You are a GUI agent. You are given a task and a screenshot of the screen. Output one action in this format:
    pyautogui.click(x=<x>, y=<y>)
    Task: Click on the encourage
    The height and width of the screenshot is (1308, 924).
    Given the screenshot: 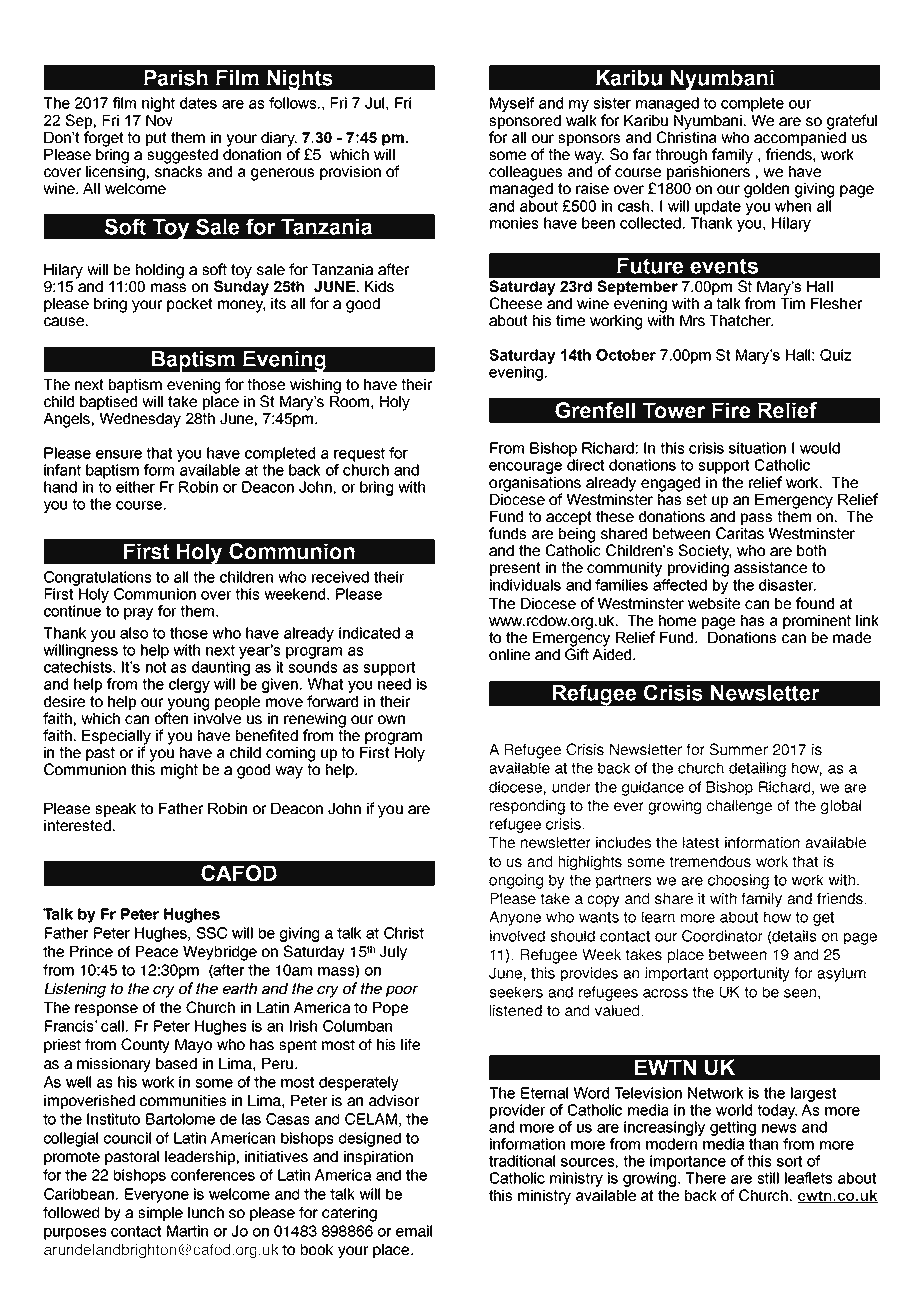 What is the action you would take?
    pyautogui.click(x=525, y=468)
